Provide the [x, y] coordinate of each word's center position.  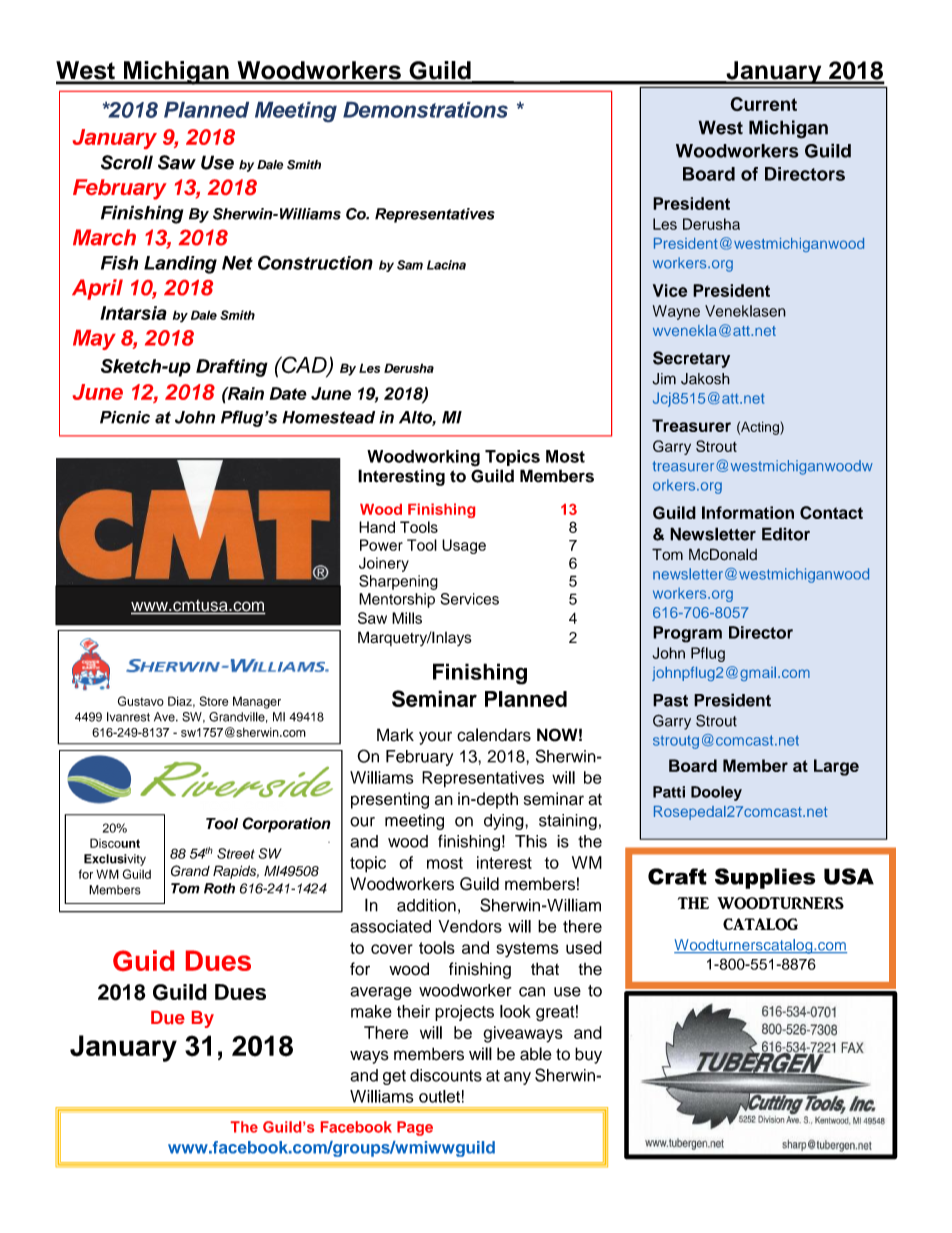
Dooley [716, 793]
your [435, 738]
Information [748, 512]
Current [763, 104]
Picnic [125, 417]
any [517, 1078]
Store [213, 701]
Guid [143, 960]
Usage [464, 546]
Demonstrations [425, 109]
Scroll [127, 162]
